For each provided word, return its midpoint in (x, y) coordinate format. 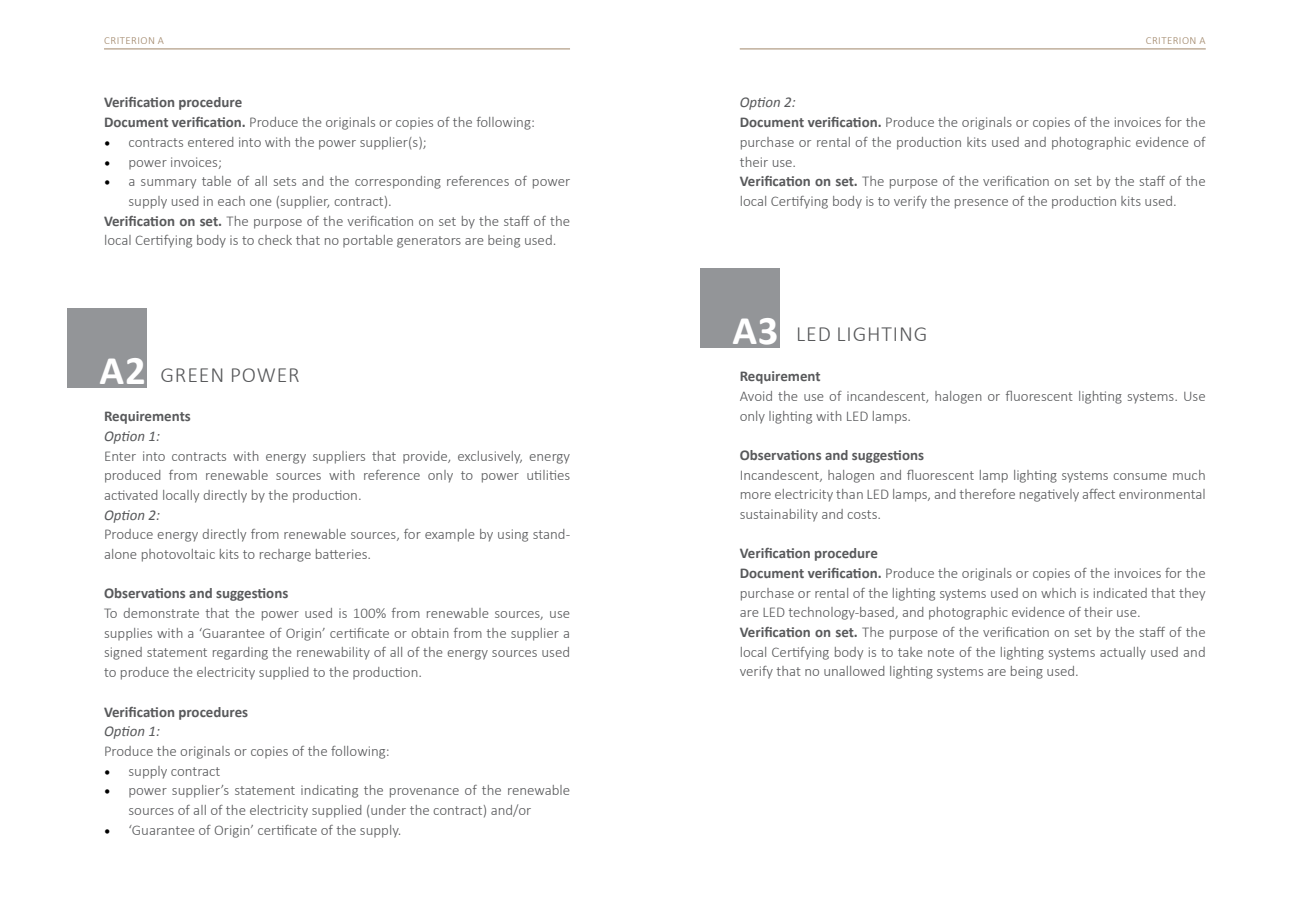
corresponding (398, 182)
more (756, 495)
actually (1123, 653)
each (231, 201)
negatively (1049, 495)
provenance (424, 793)
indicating (329, 791)
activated (131, 495)
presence (981, 204)
